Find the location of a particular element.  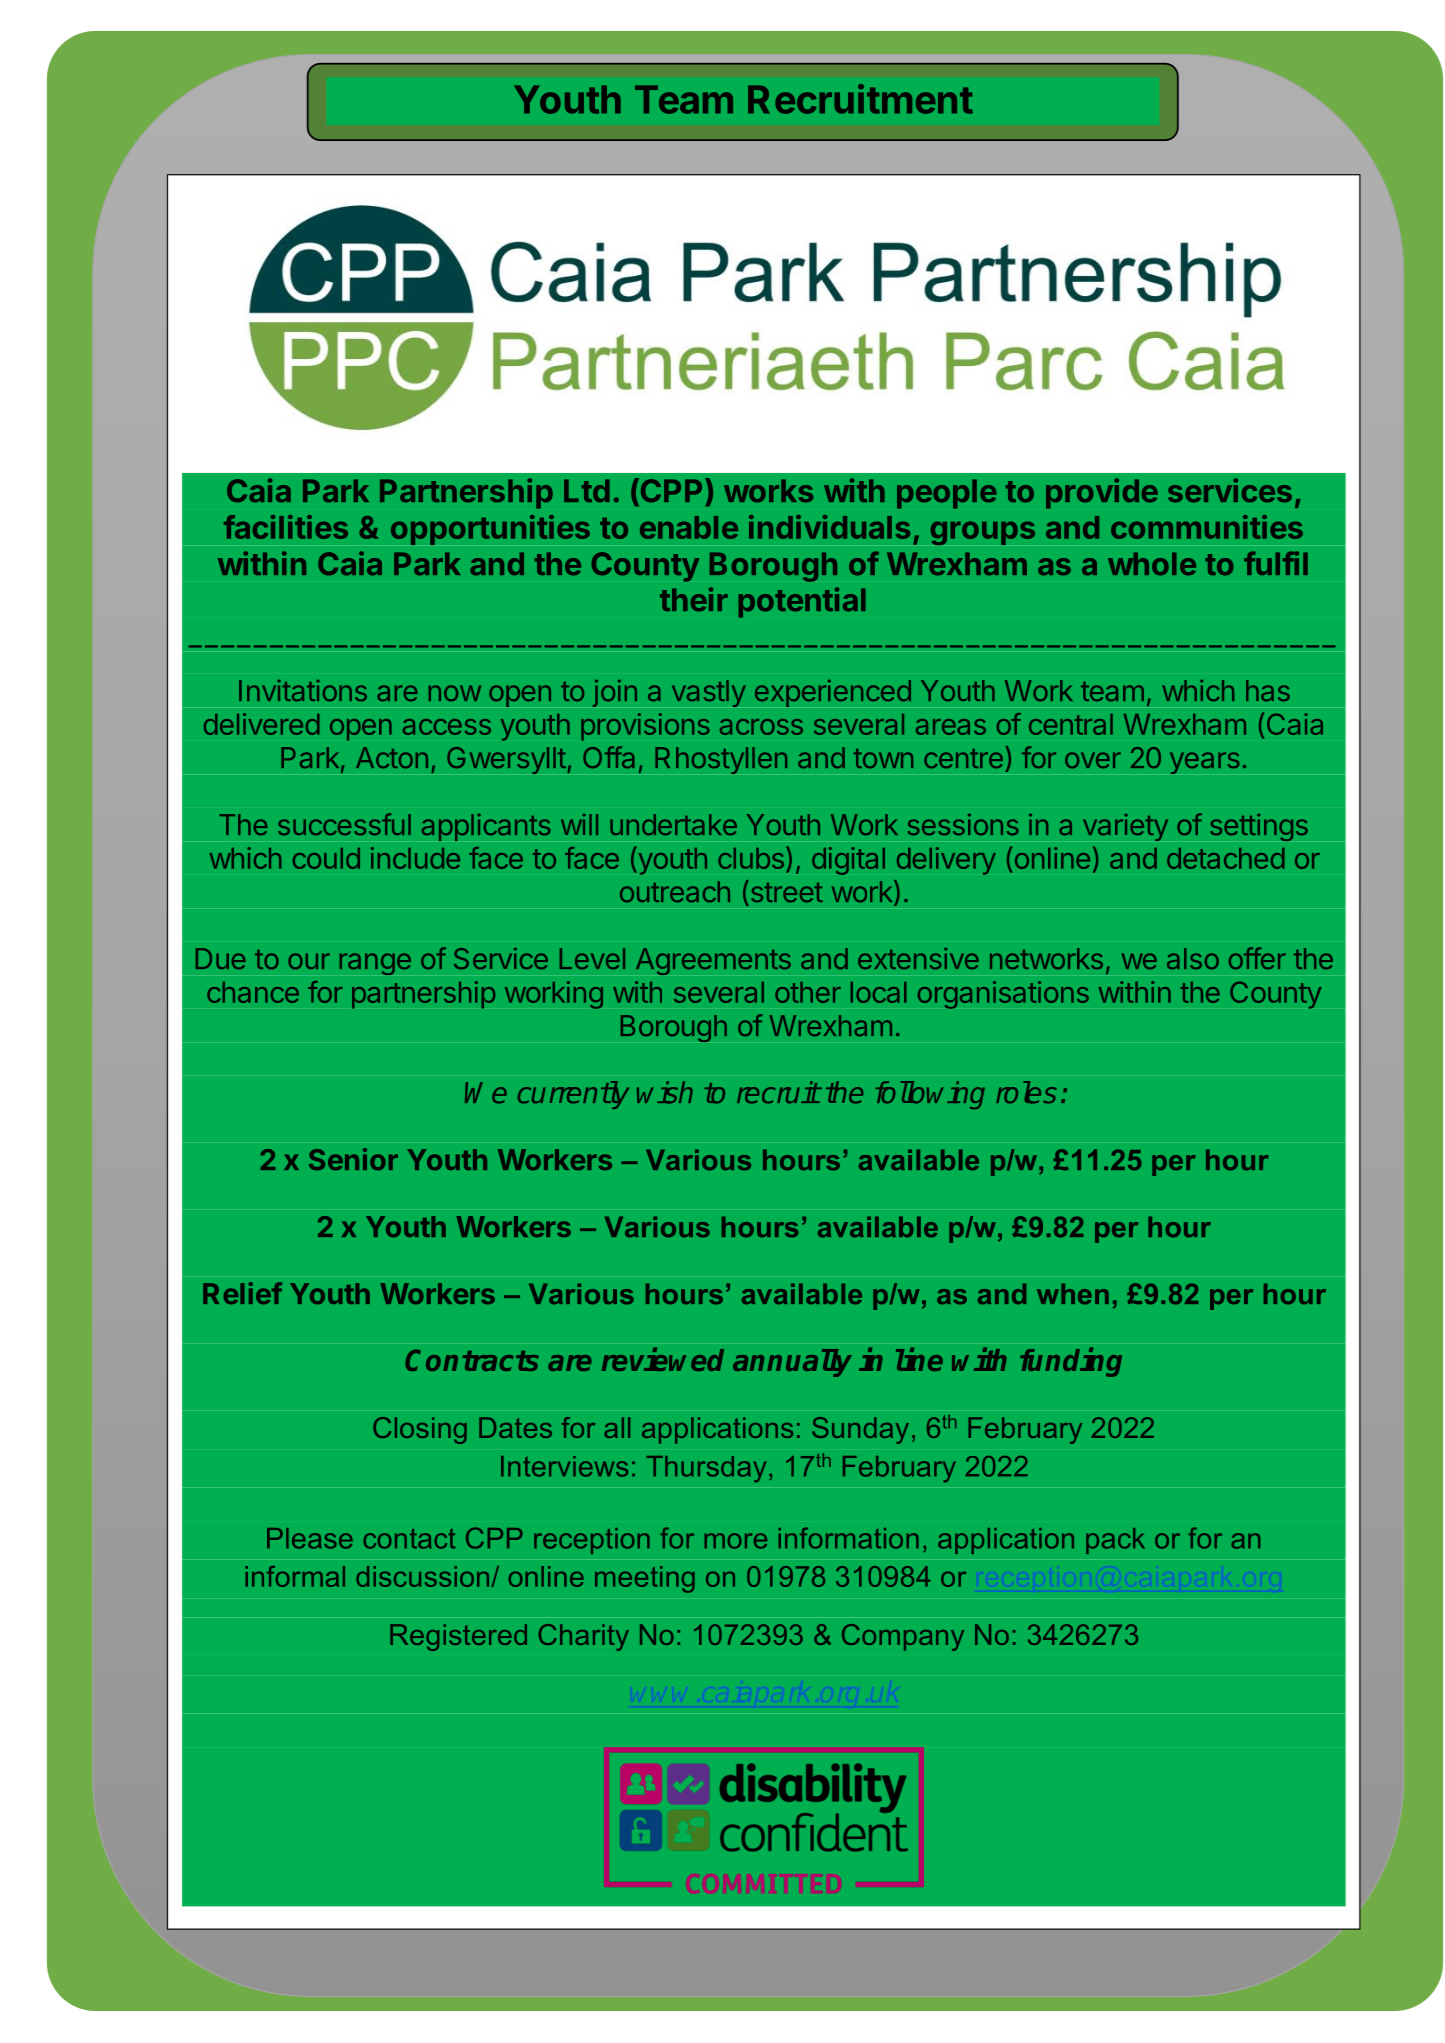

chance is located at coordinates (253, 992).
